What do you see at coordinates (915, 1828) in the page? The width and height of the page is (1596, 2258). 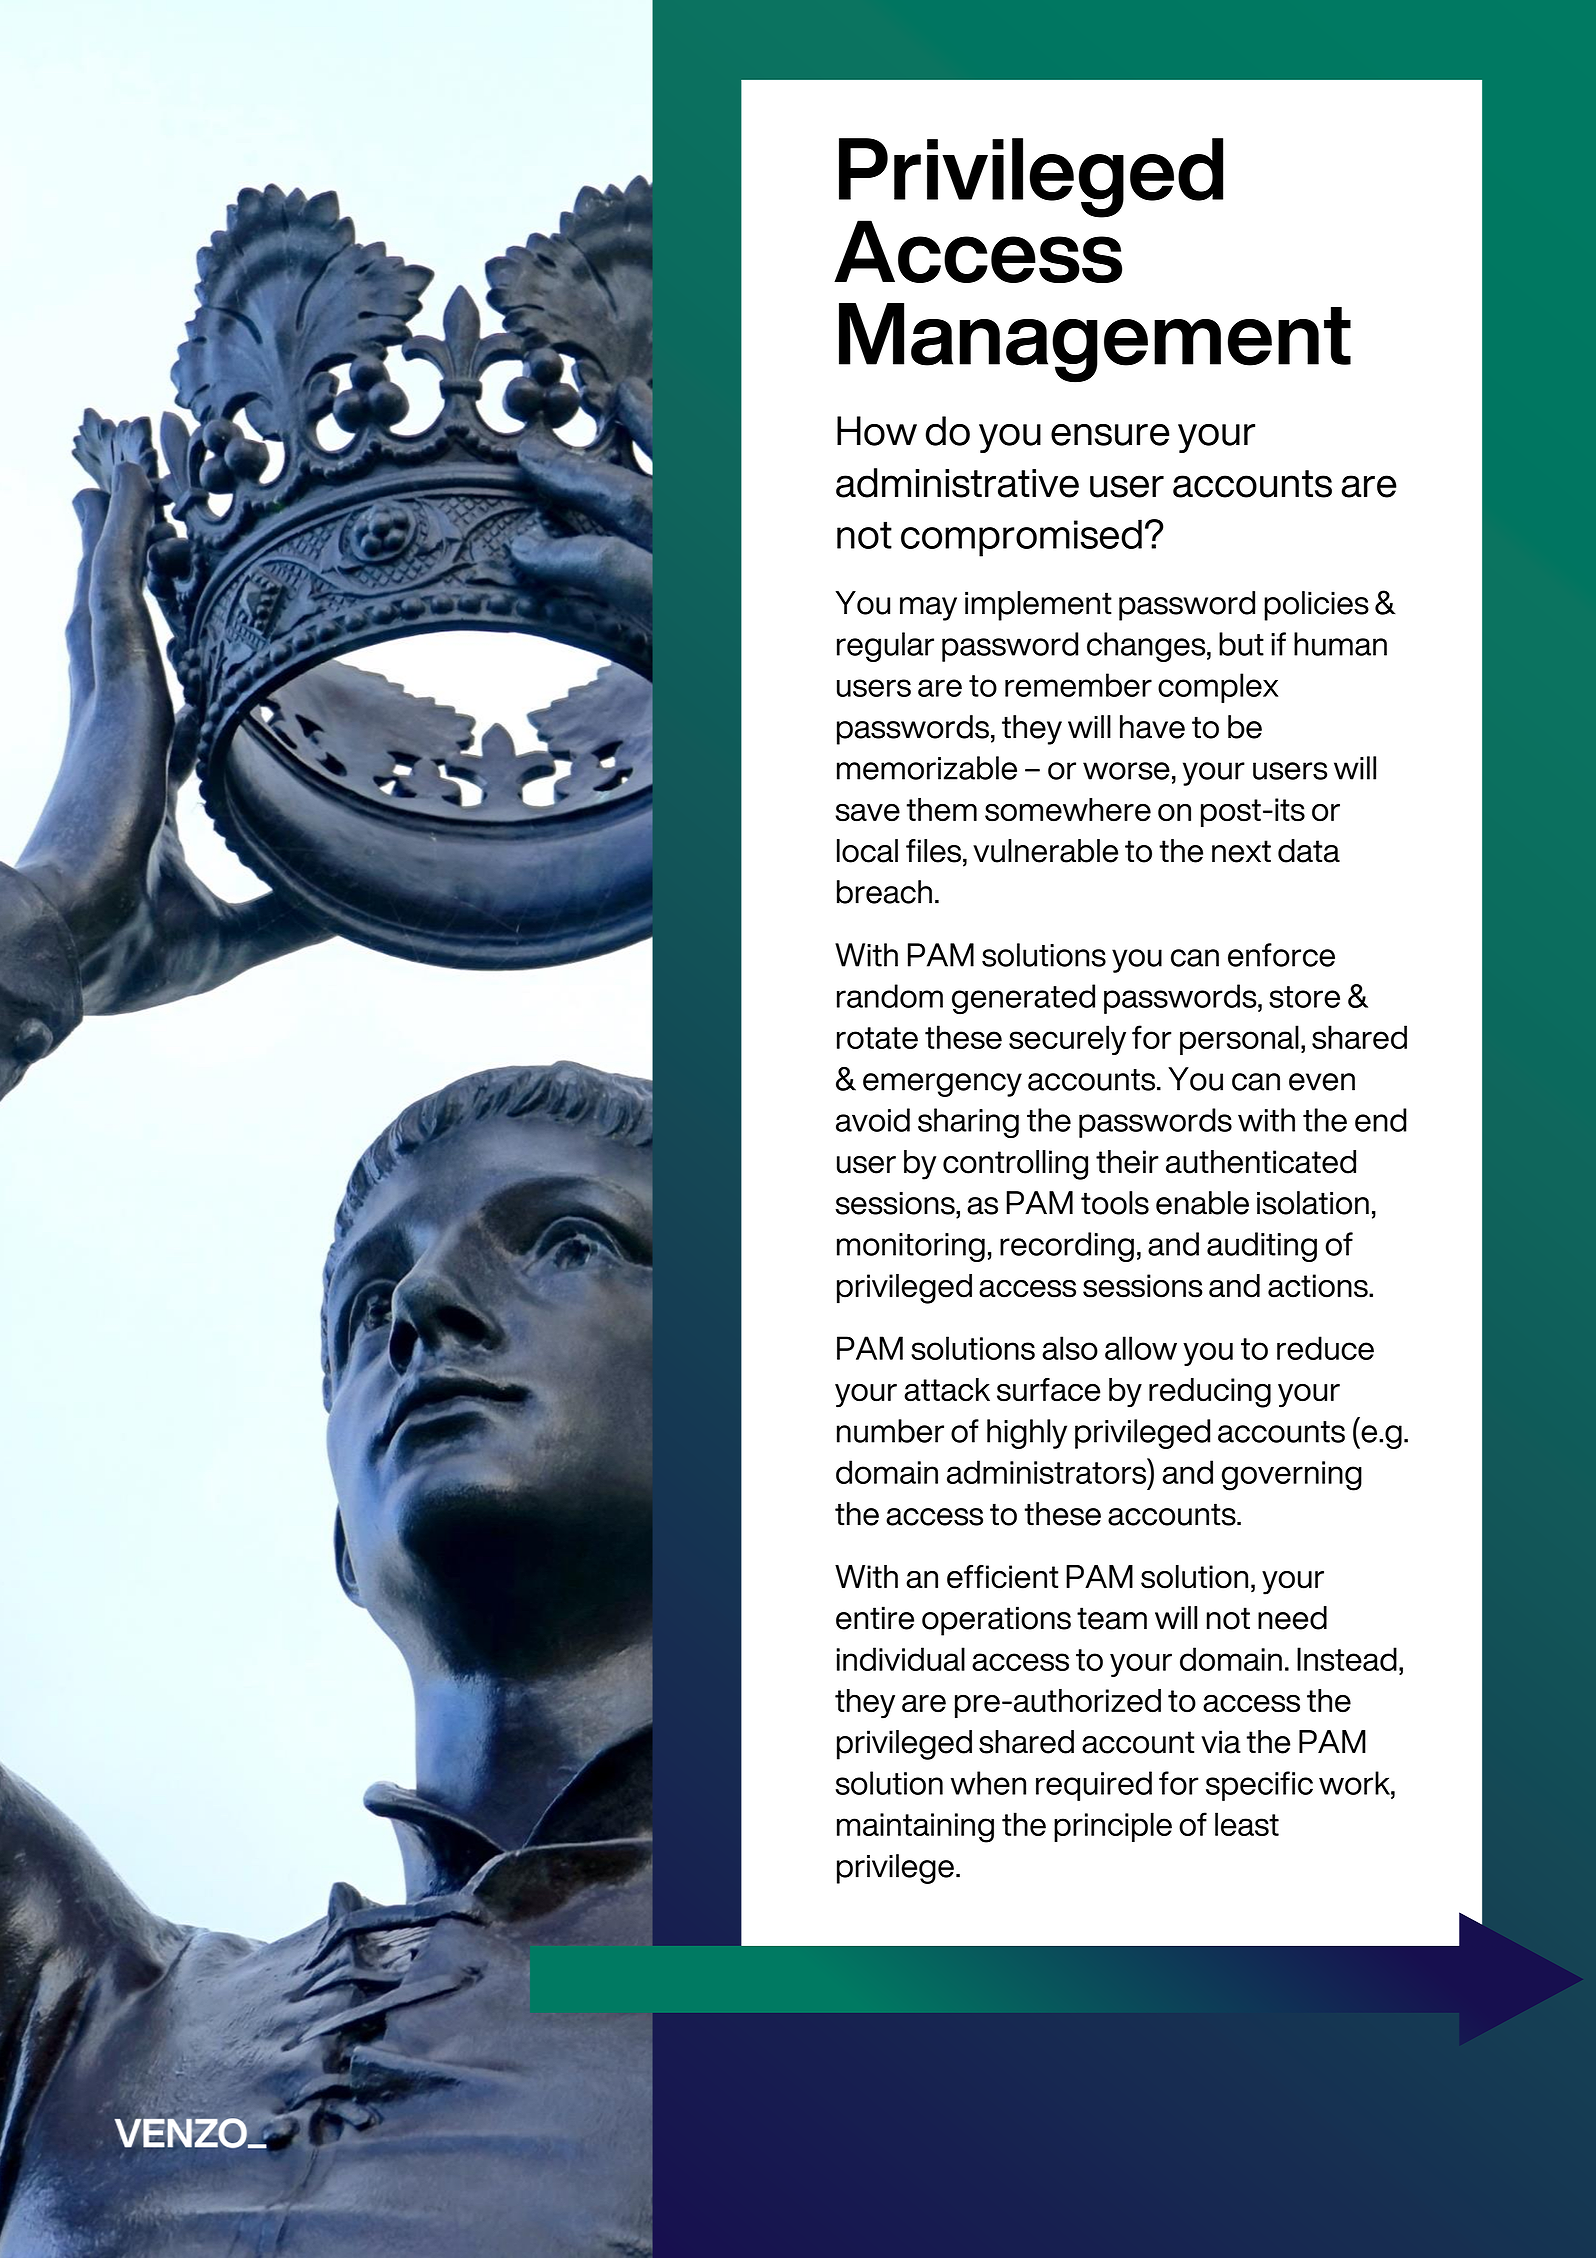 I see `maintaining` at bounding box center [915, 1828].
